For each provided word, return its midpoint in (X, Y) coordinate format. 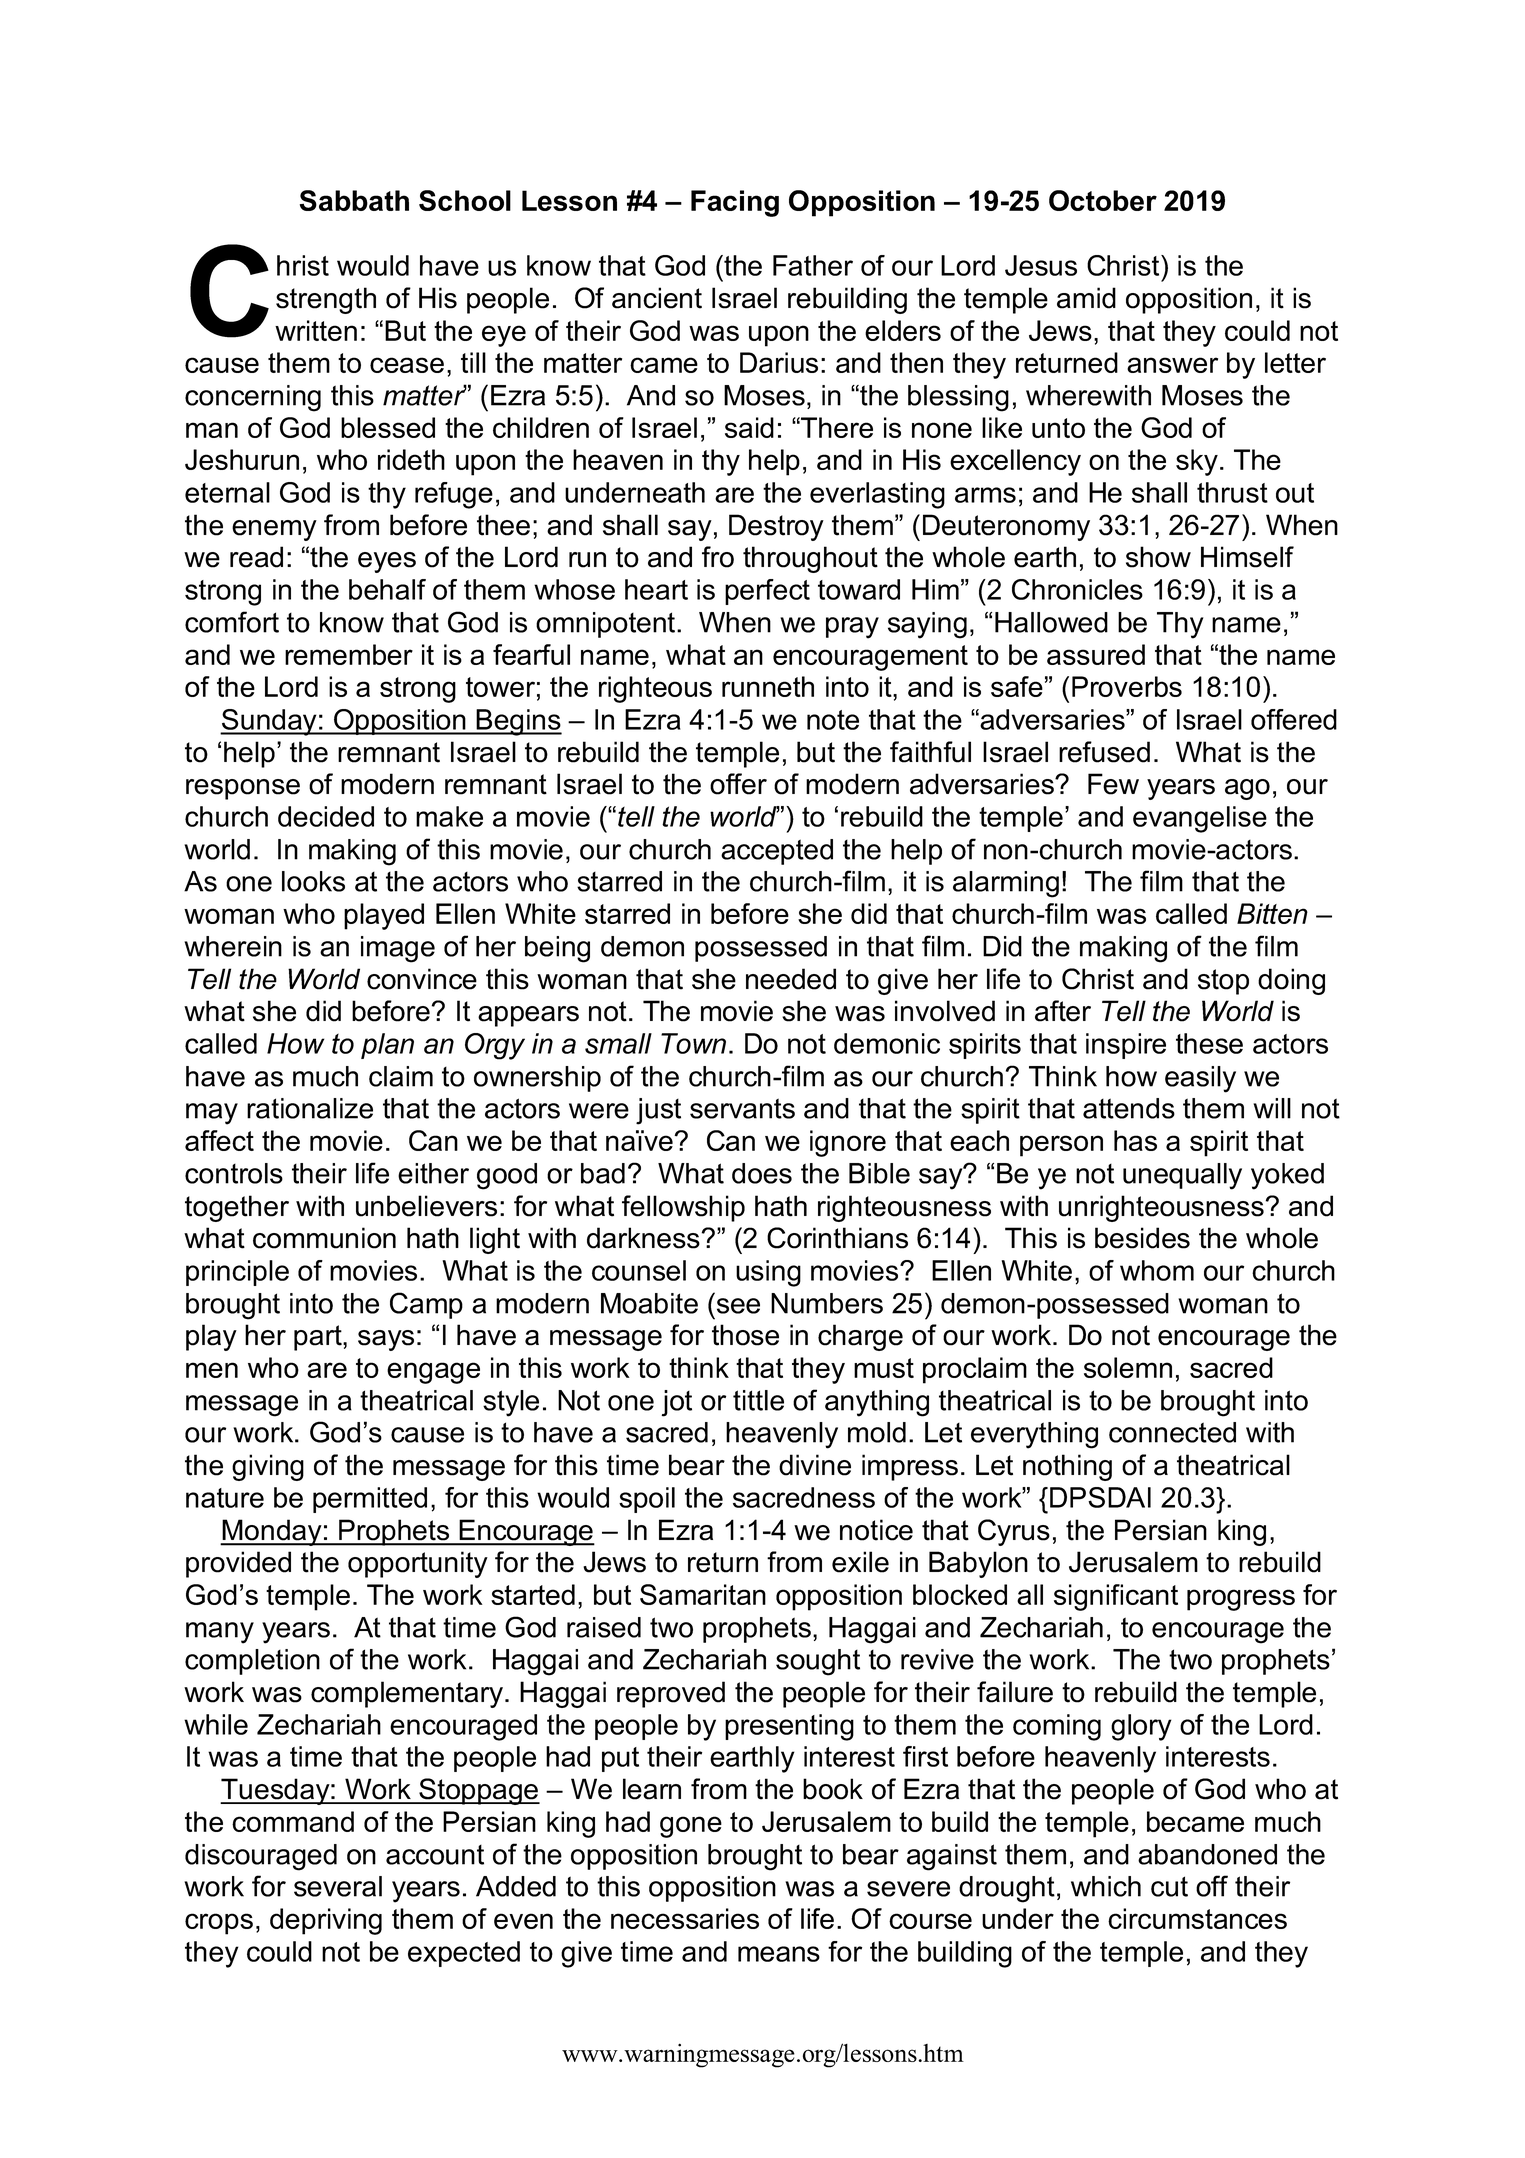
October (1103, 200)
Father (813, 265)
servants (742, 1108)
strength (326, 300)
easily (1200, 1079)
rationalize (310, 1108)
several (338, 1886)
